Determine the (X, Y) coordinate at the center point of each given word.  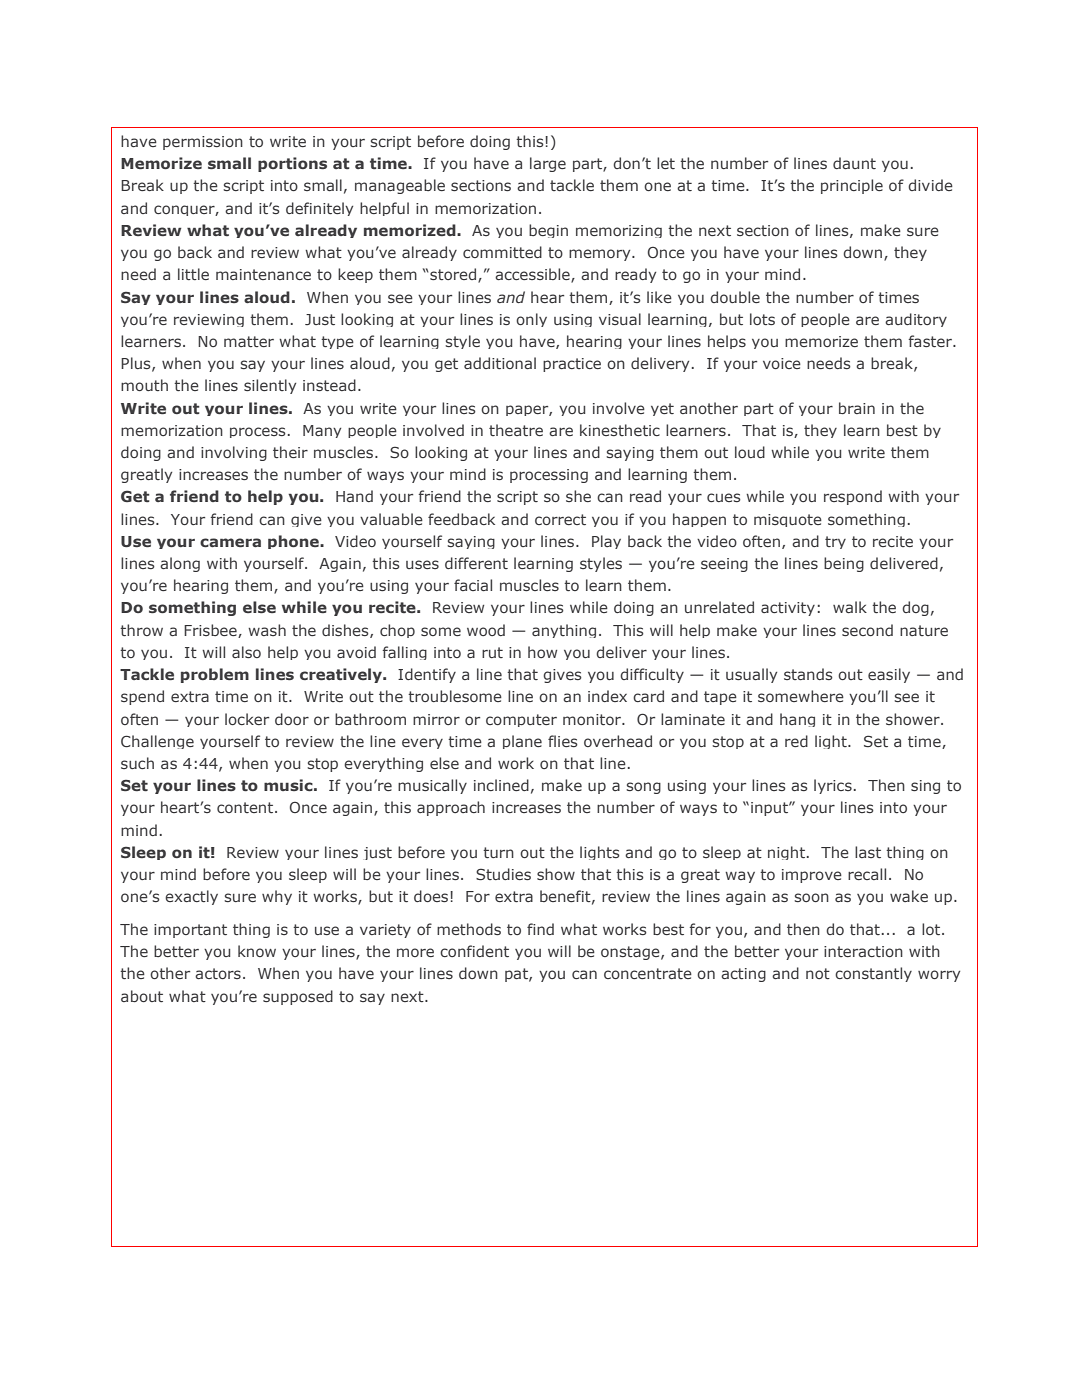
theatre (516, 430)
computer (521, 720)
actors (218, 973)
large (548, 164)
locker (247, 719)
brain (857, 408)
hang (797, 720)
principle (852, 186)
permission (203, 143)
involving (234, 453)
